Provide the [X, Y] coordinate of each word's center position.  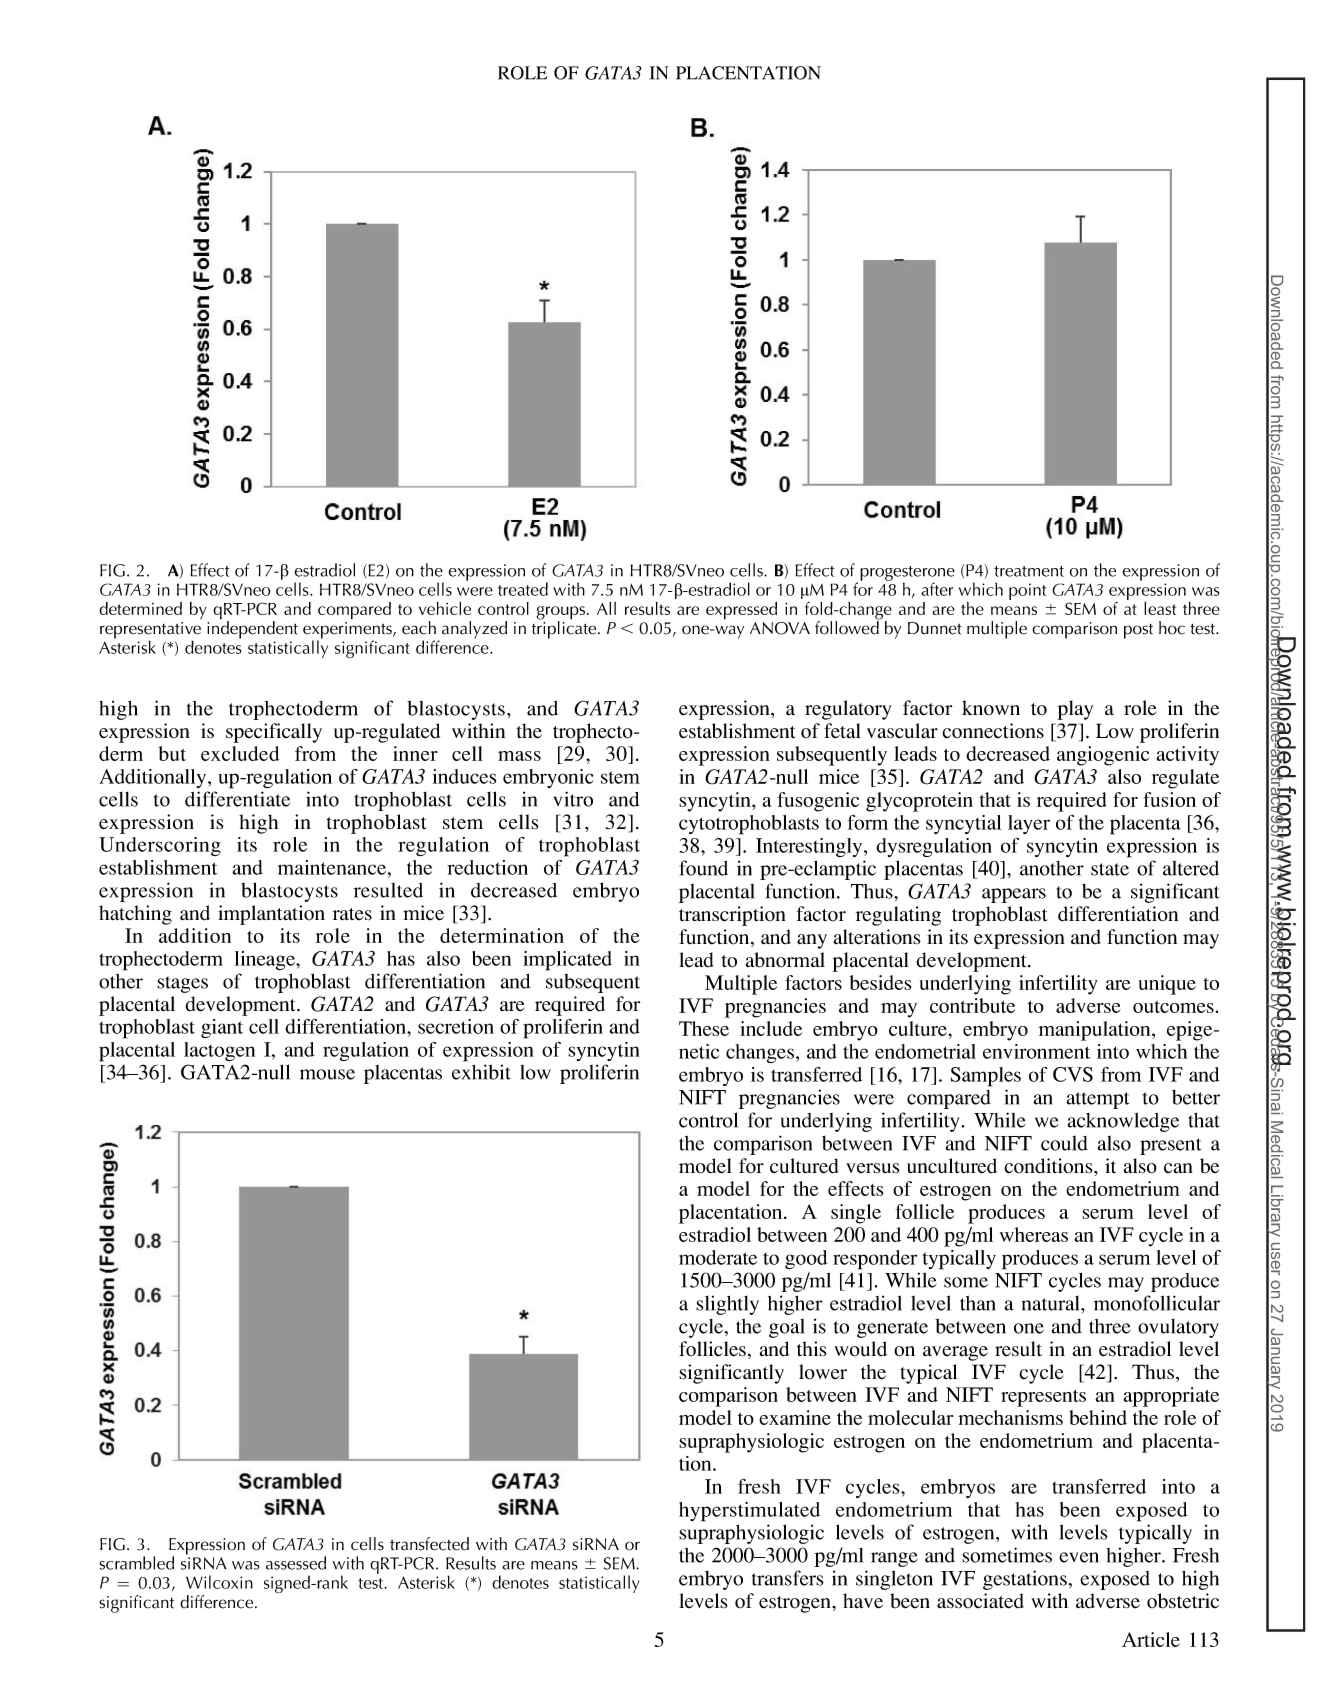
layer [1029, 824]
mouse [327, 1074]
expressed [741, 611]
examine [795, 1417]
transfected [429, 1544]
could [1064, 1143]
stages [182, 984]
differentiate [237, 799]
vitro [573, 799]
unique [1167, 985]
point [1027, 591]
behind [1098, 1417]
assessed [296, 1563]
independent [252, 629]
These [704, 1028]
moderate [718, 1257]
